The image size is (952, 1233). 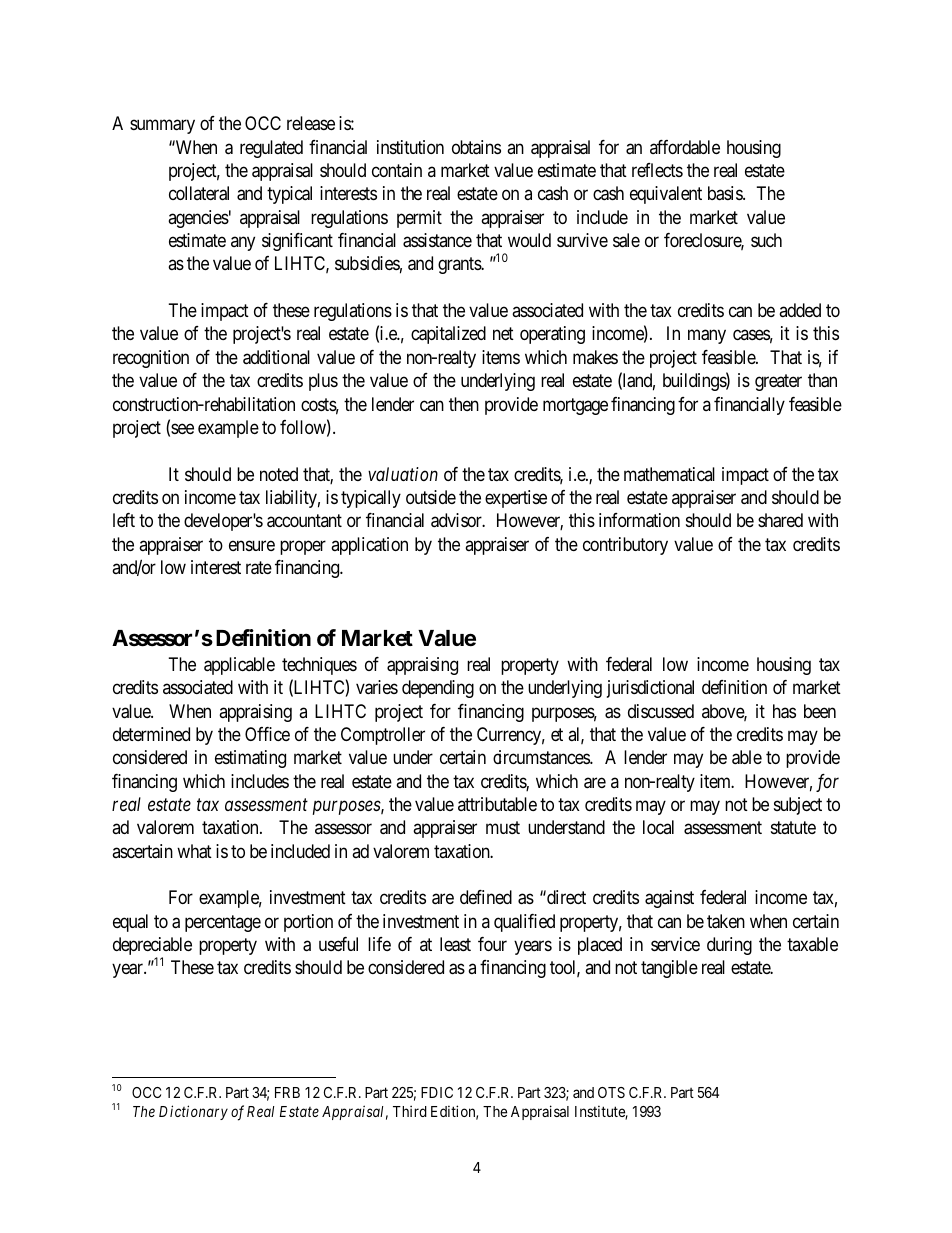 I want to click on OTS, so click(x=611, y=1092).
